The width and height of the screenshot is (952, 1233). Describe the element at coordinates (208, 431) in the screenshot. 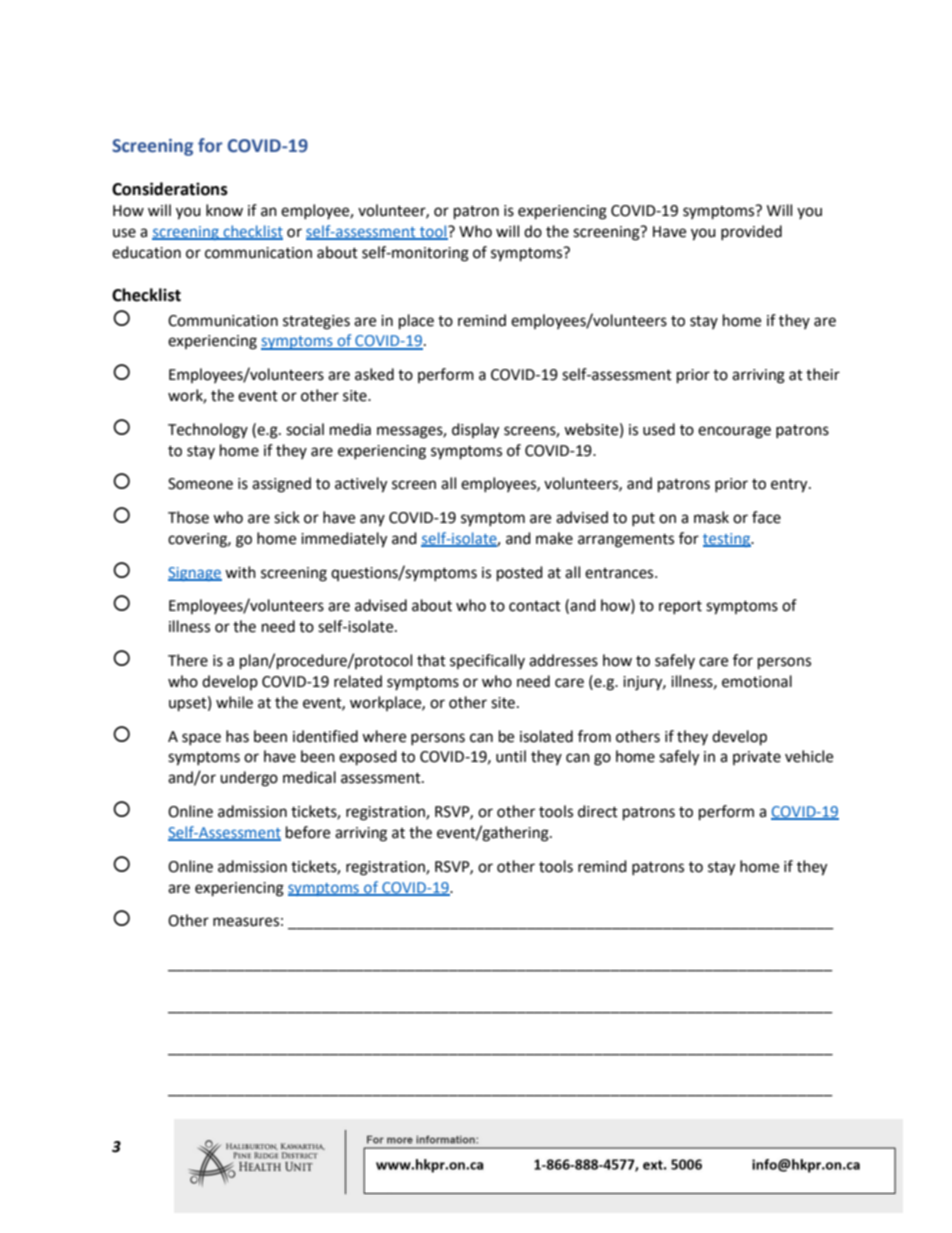

I see `Technology` at that location.
